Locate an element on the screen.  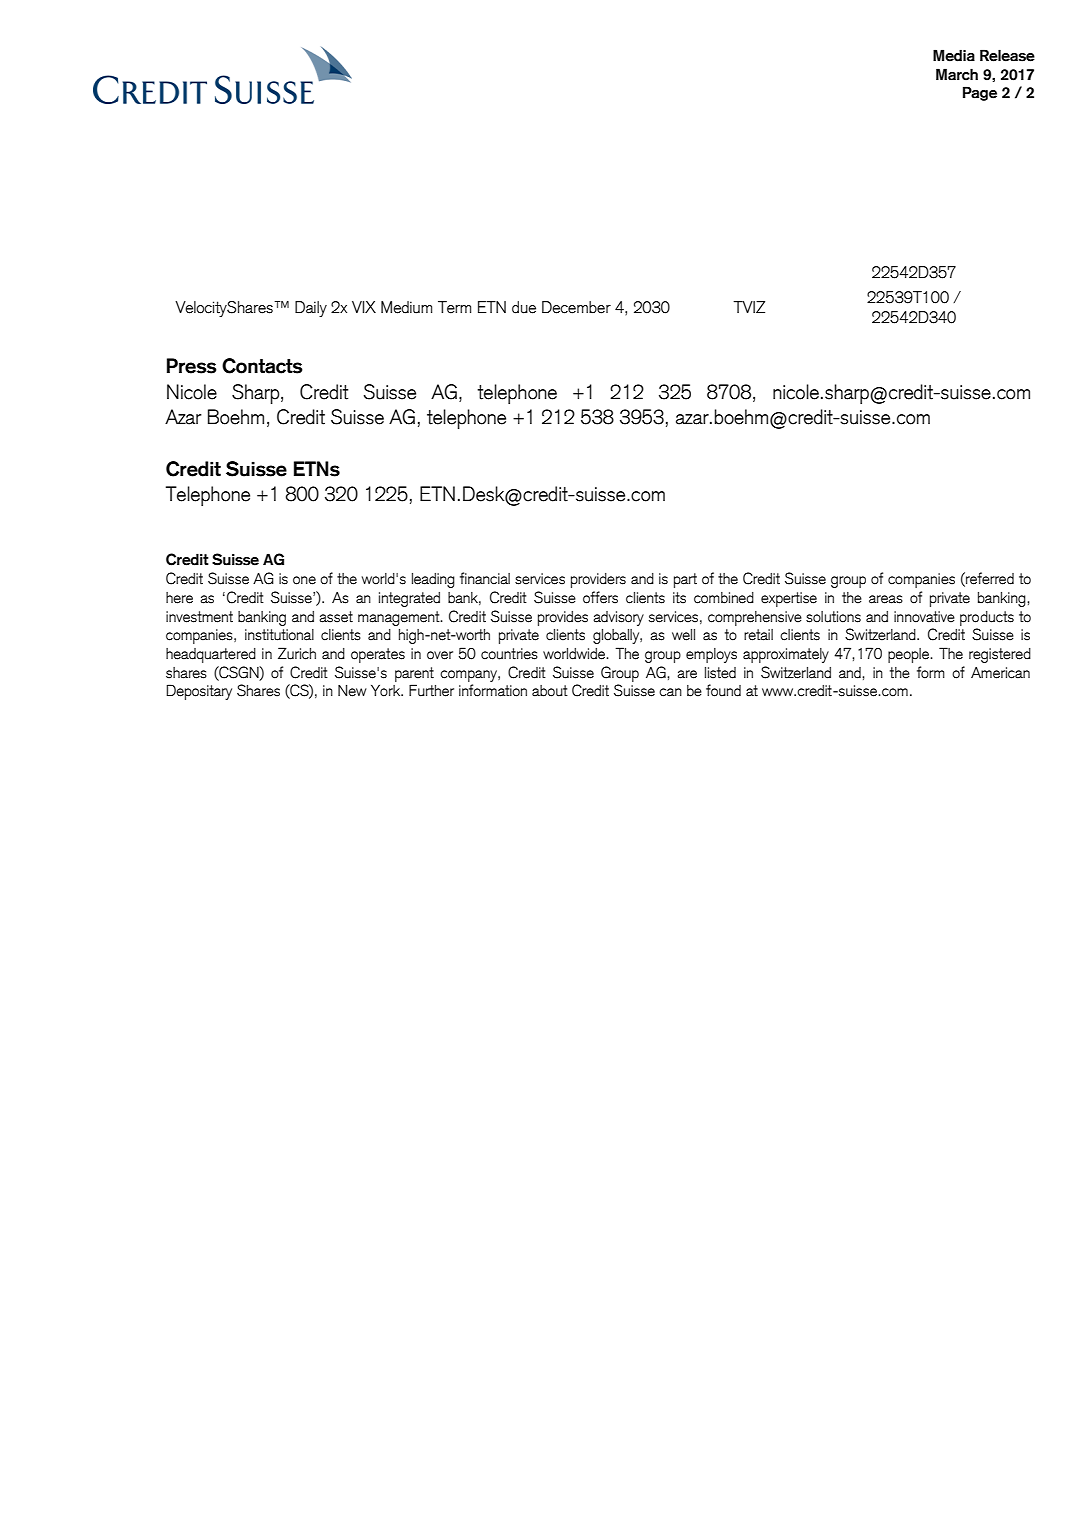
Zurich is located at coordinates (297, 653).
